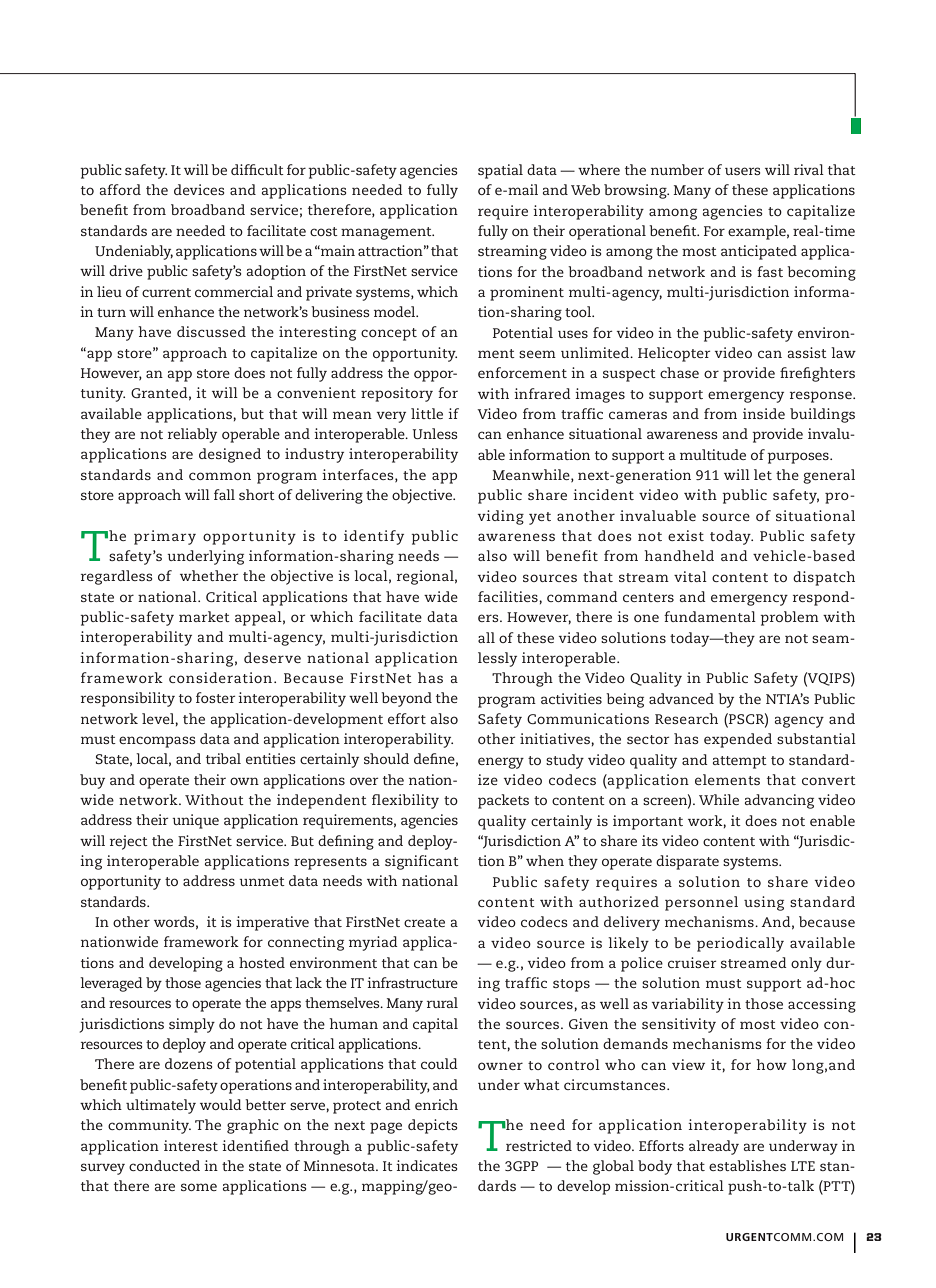  What do you see at coordinates (779, 801) in the screenshot?
I see `advancing` at bounding box center [779, 801].
